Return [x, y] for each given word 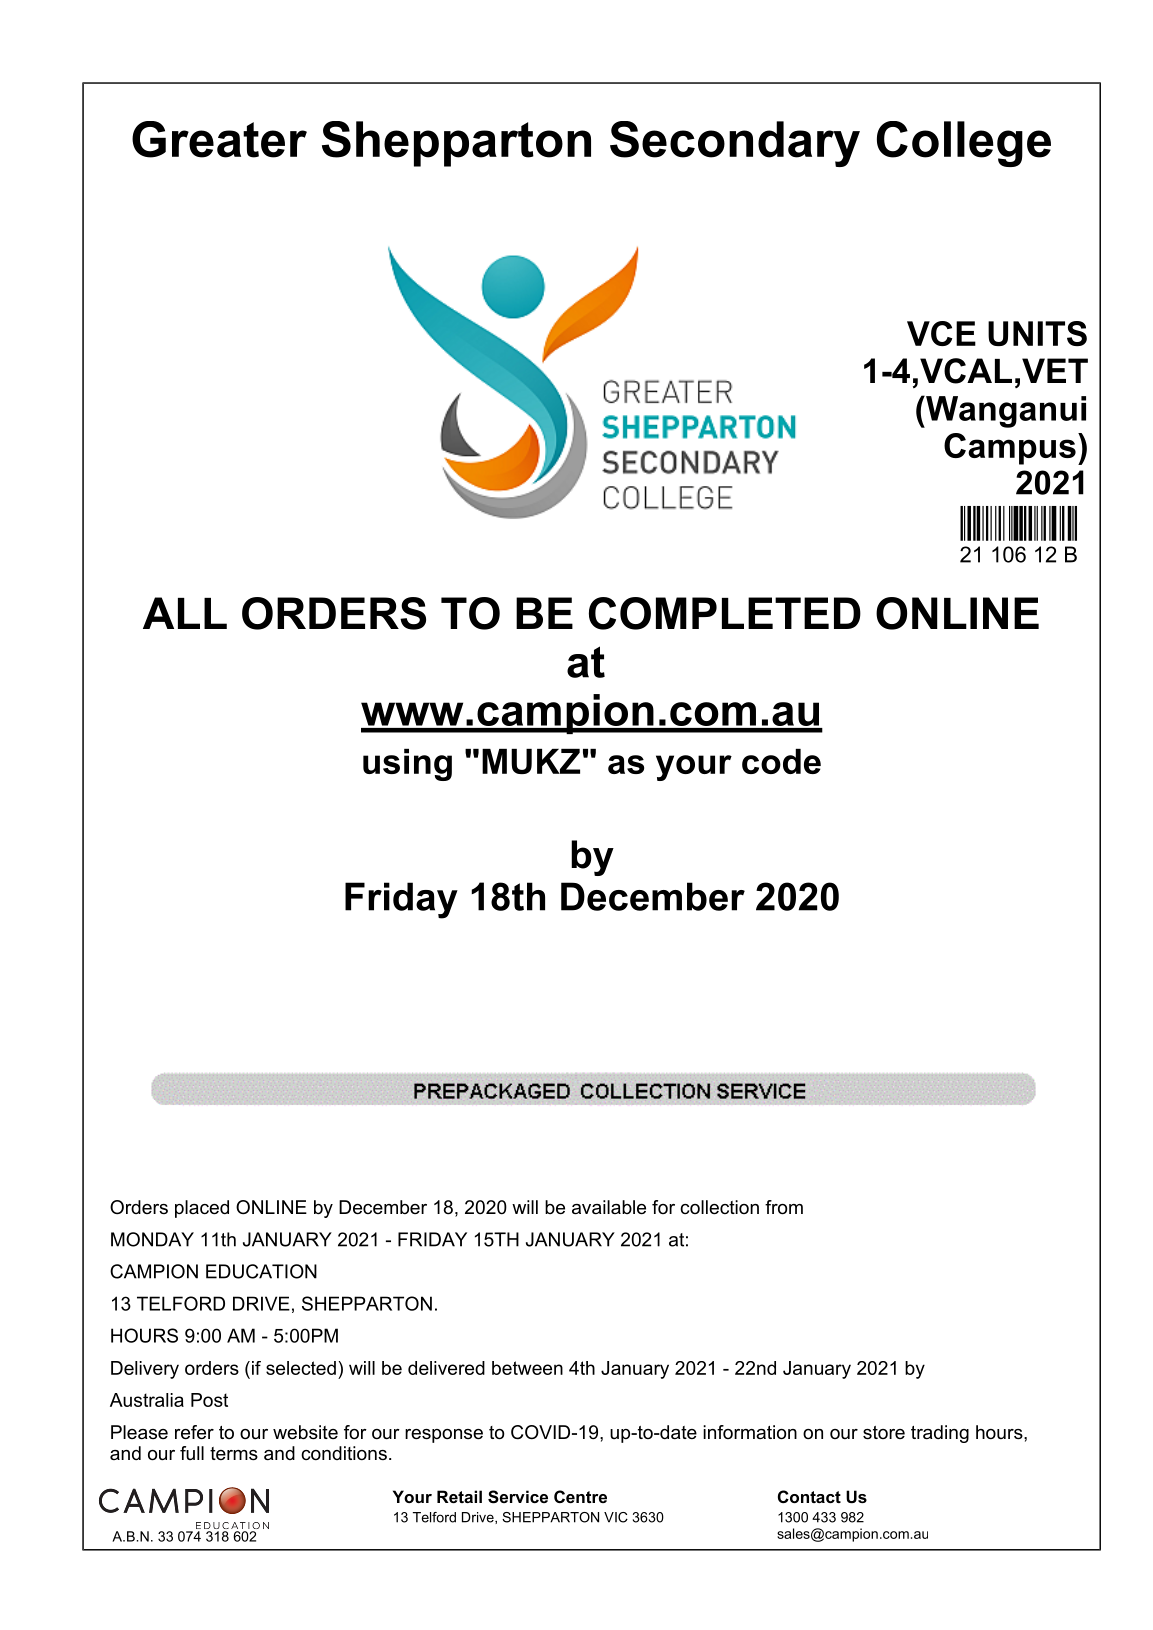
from [784, 1207]
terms [234, 1454]
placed [202, 1209]
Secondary [735, 144]
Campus [1010, 449]
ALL [185, 613]
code [781, 761]
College [964, 144]
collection [719, 1207]
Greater [219, 139]
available [609, 1207]
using [407, 765]
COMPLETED [725, 613]
